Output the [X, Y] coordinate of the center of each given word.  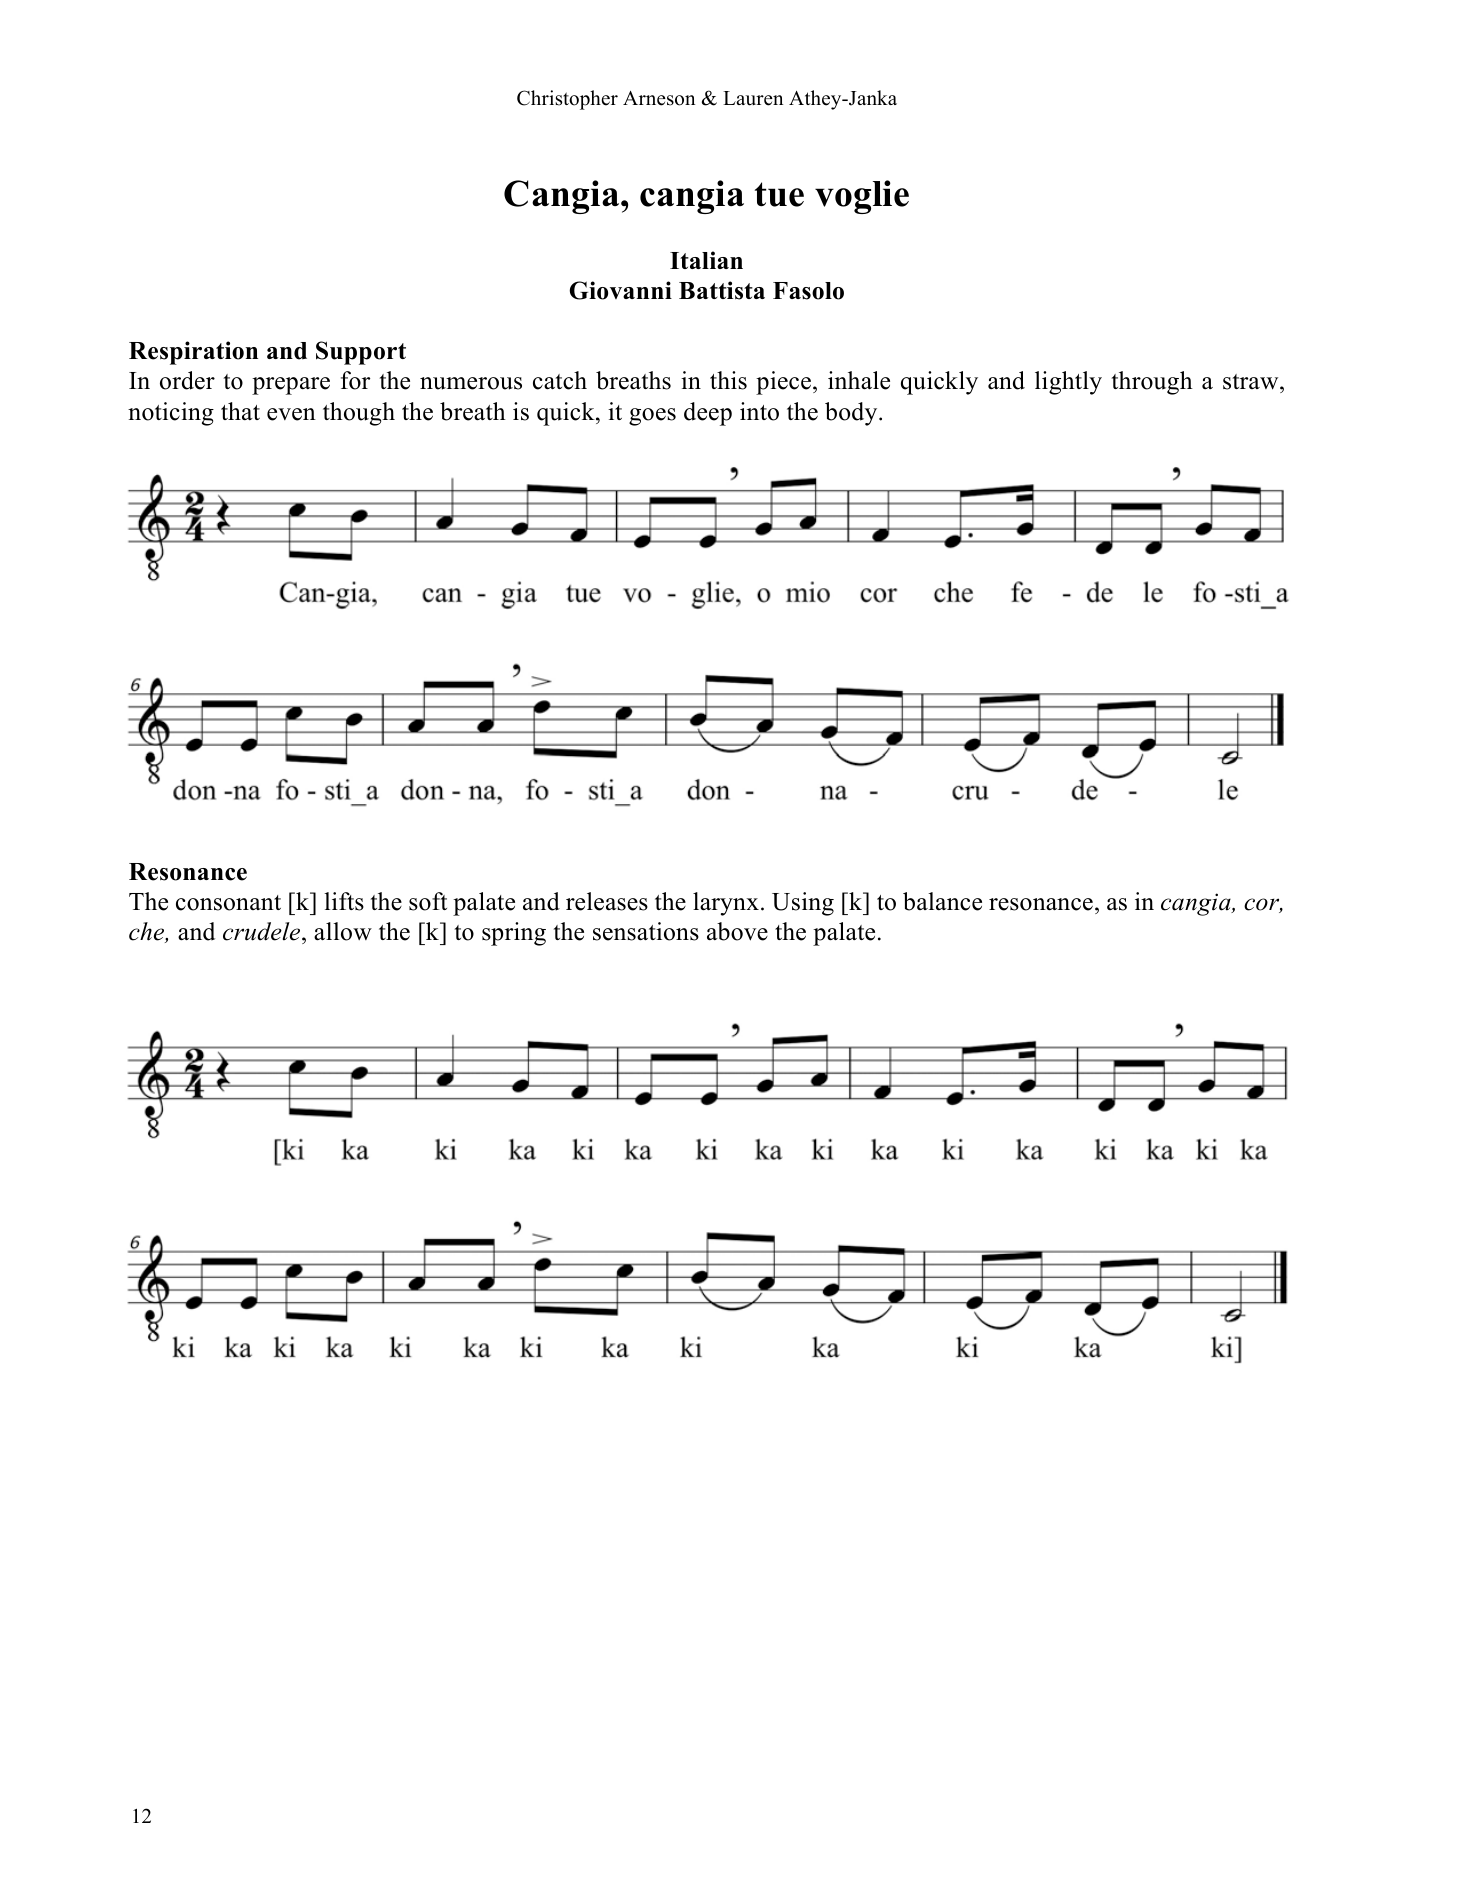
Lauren [753, 98]
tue [779, 194]
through [1152, 383]
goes [652, 417]
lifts [344, 901]
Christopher [567, 100]
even [291, 414]
